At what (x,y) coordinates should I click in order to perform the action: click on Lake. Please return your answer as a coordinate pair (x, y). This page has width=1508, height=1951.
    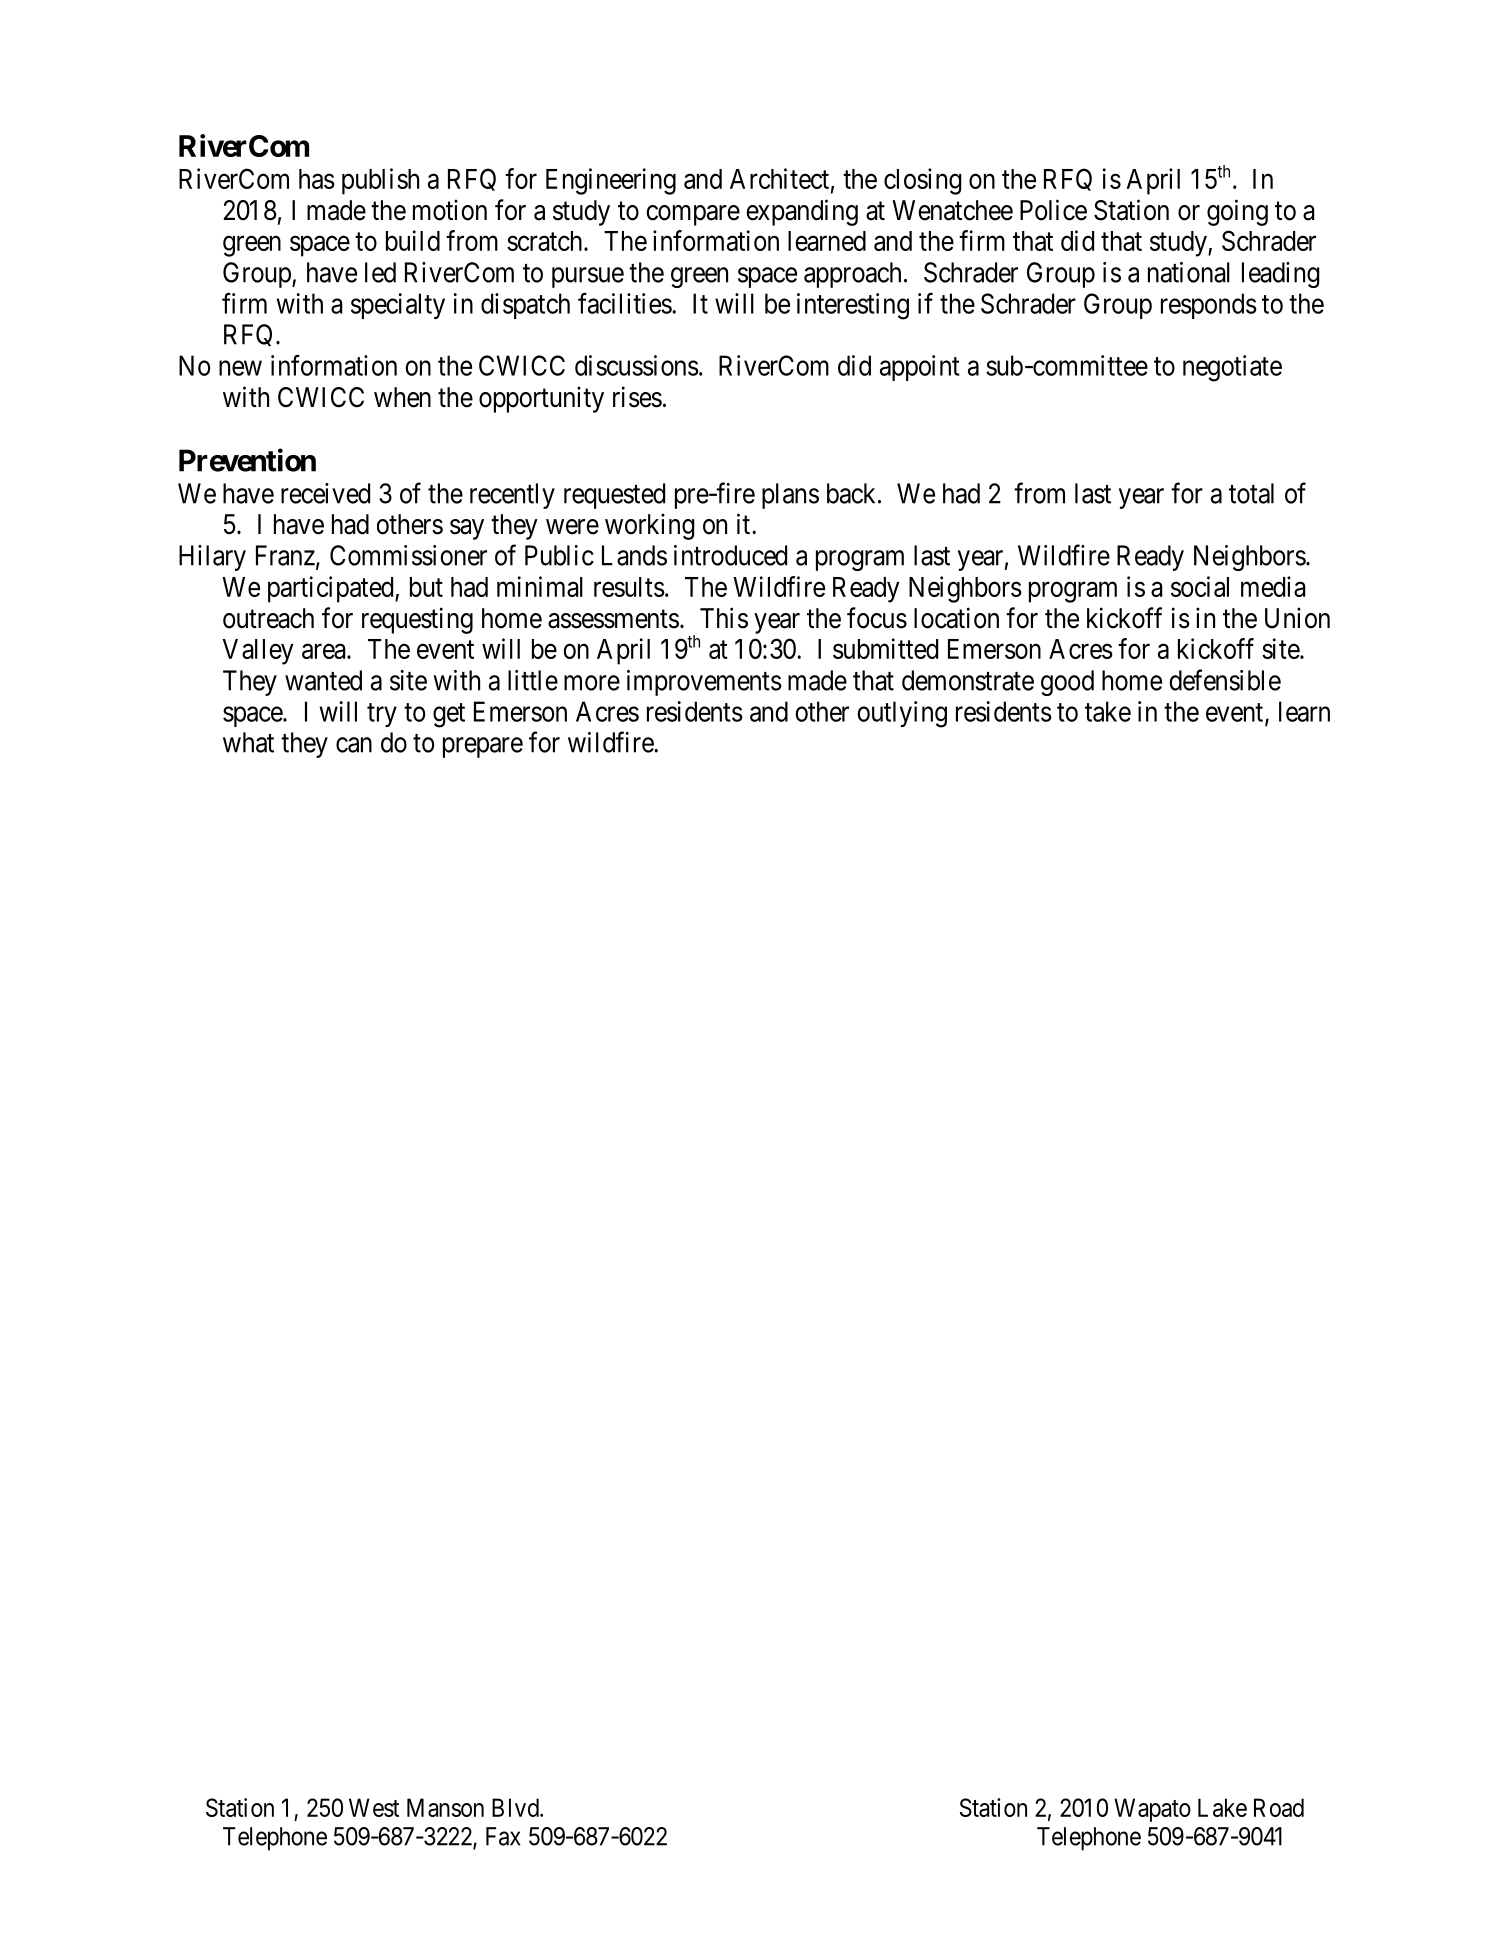
    Looking at the image, I should click on (1222, 1807).
